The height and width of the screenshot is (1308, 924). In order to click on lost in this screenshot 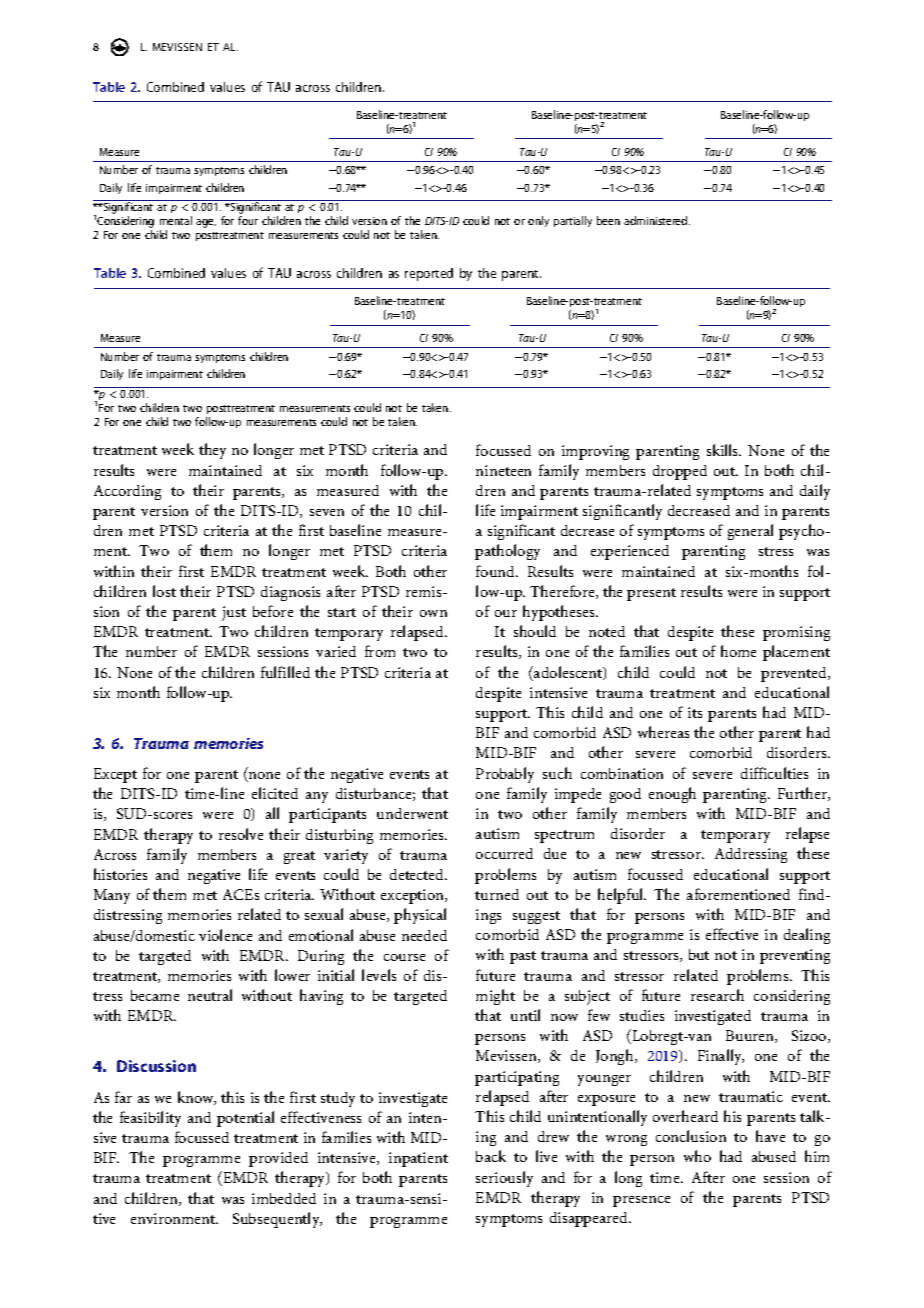, I will do `click(164, 591)`.
